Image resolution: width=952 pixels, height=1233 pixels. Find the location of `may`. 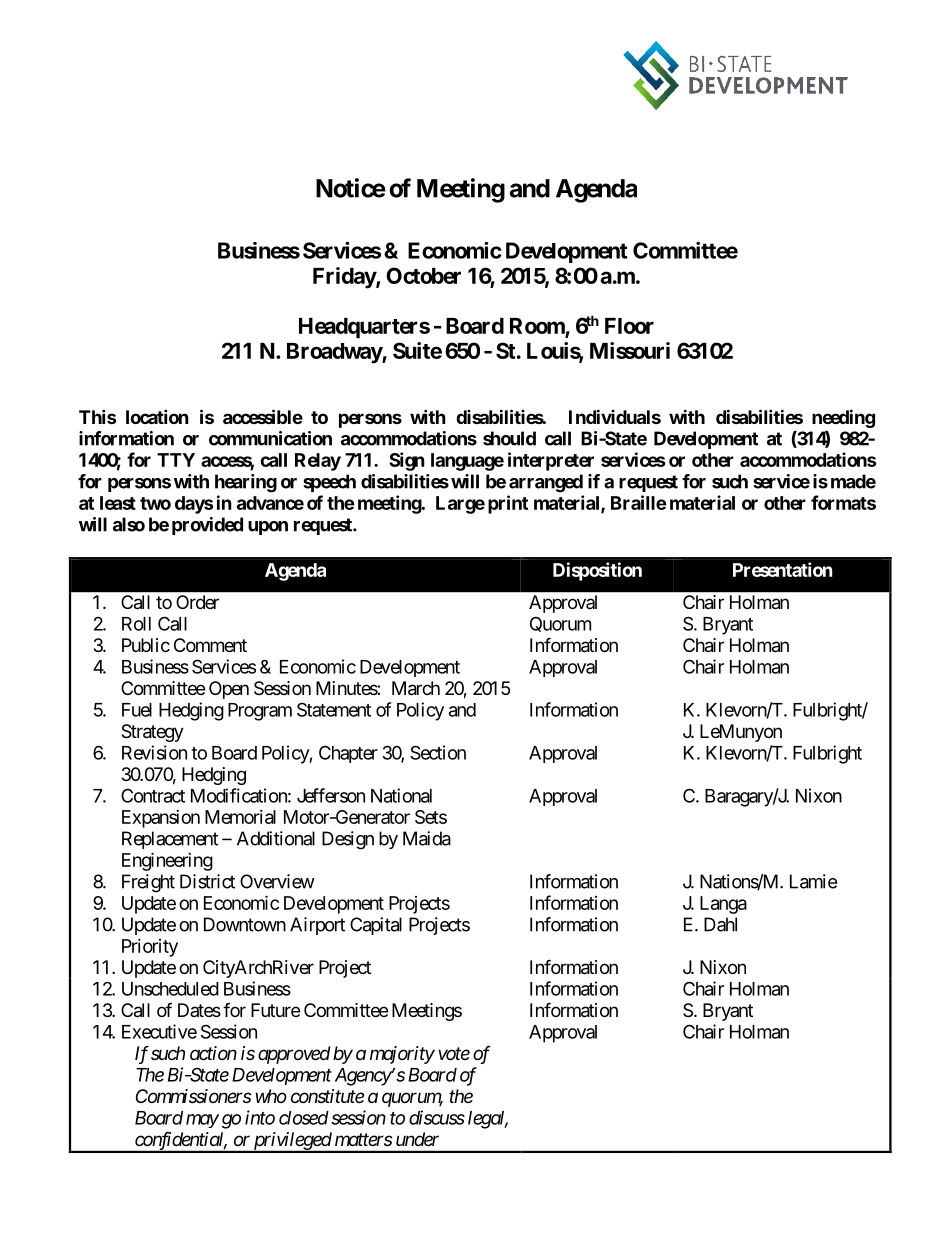

may is located at coordinates (202, 1121).
